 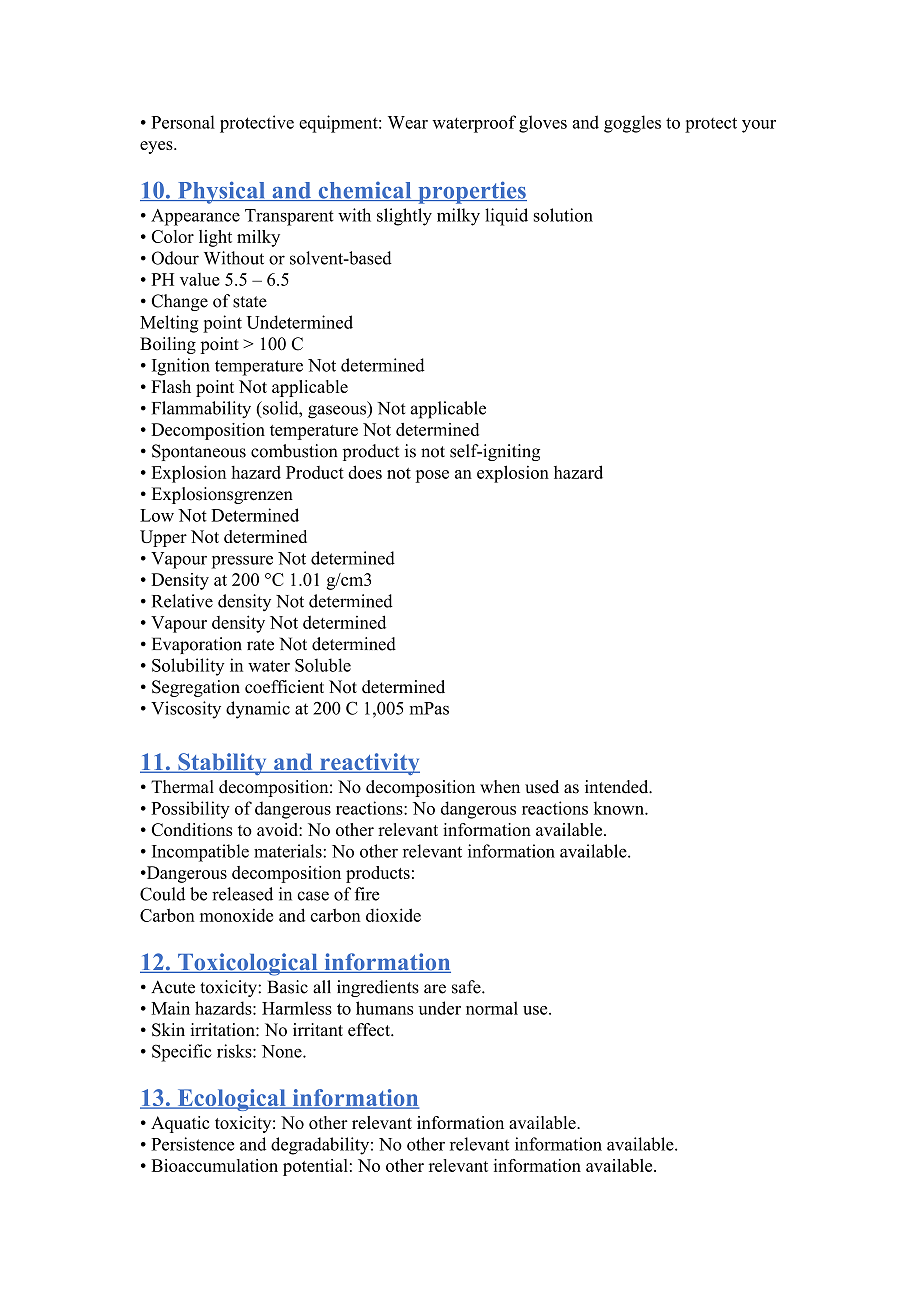 I want to click on Persistence, so click(x=193, y=1144).
